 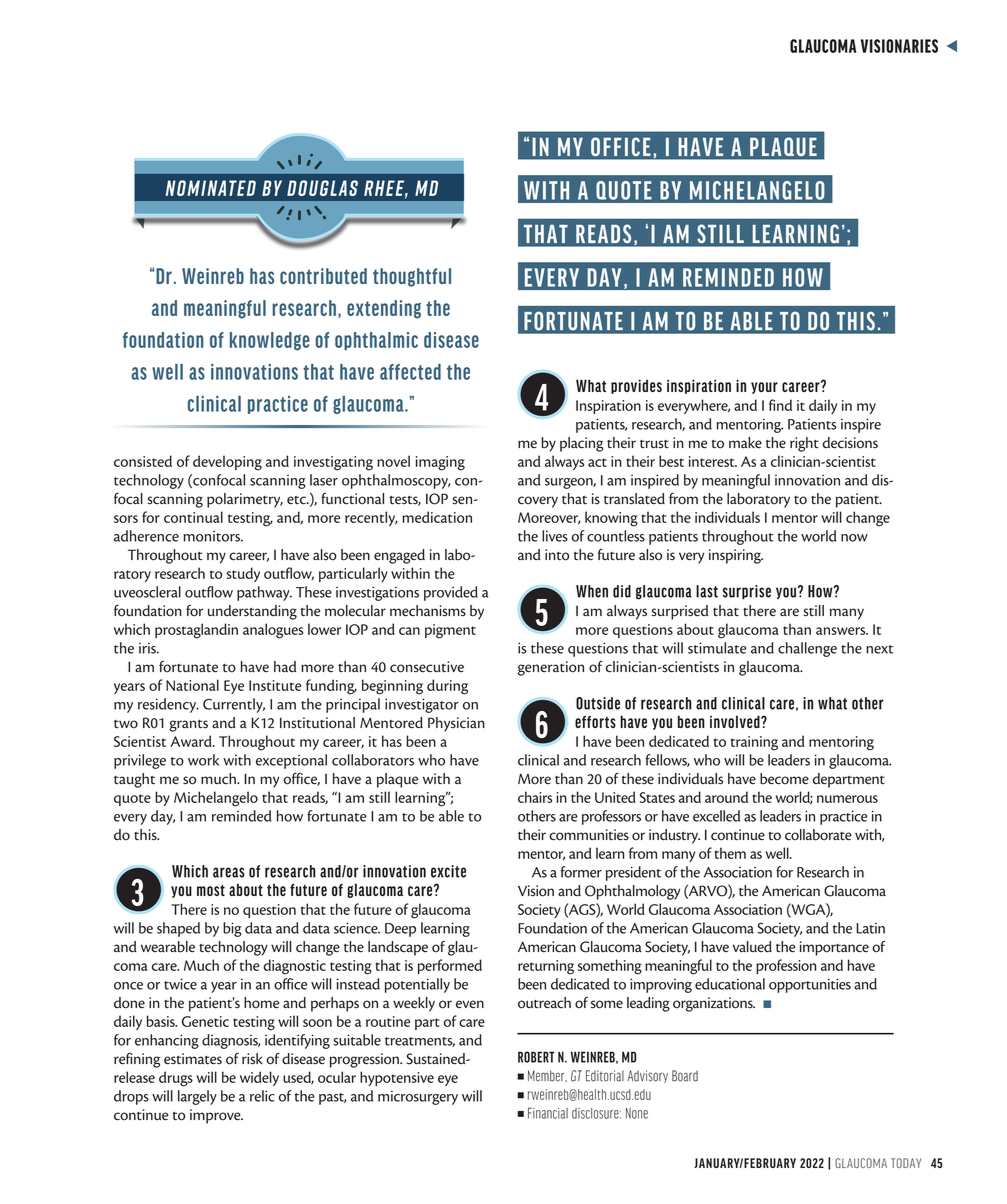 What do you see at coordinates (870, 928) in the screenshot?
I see `Latin` at bounding box center [870, 928].
